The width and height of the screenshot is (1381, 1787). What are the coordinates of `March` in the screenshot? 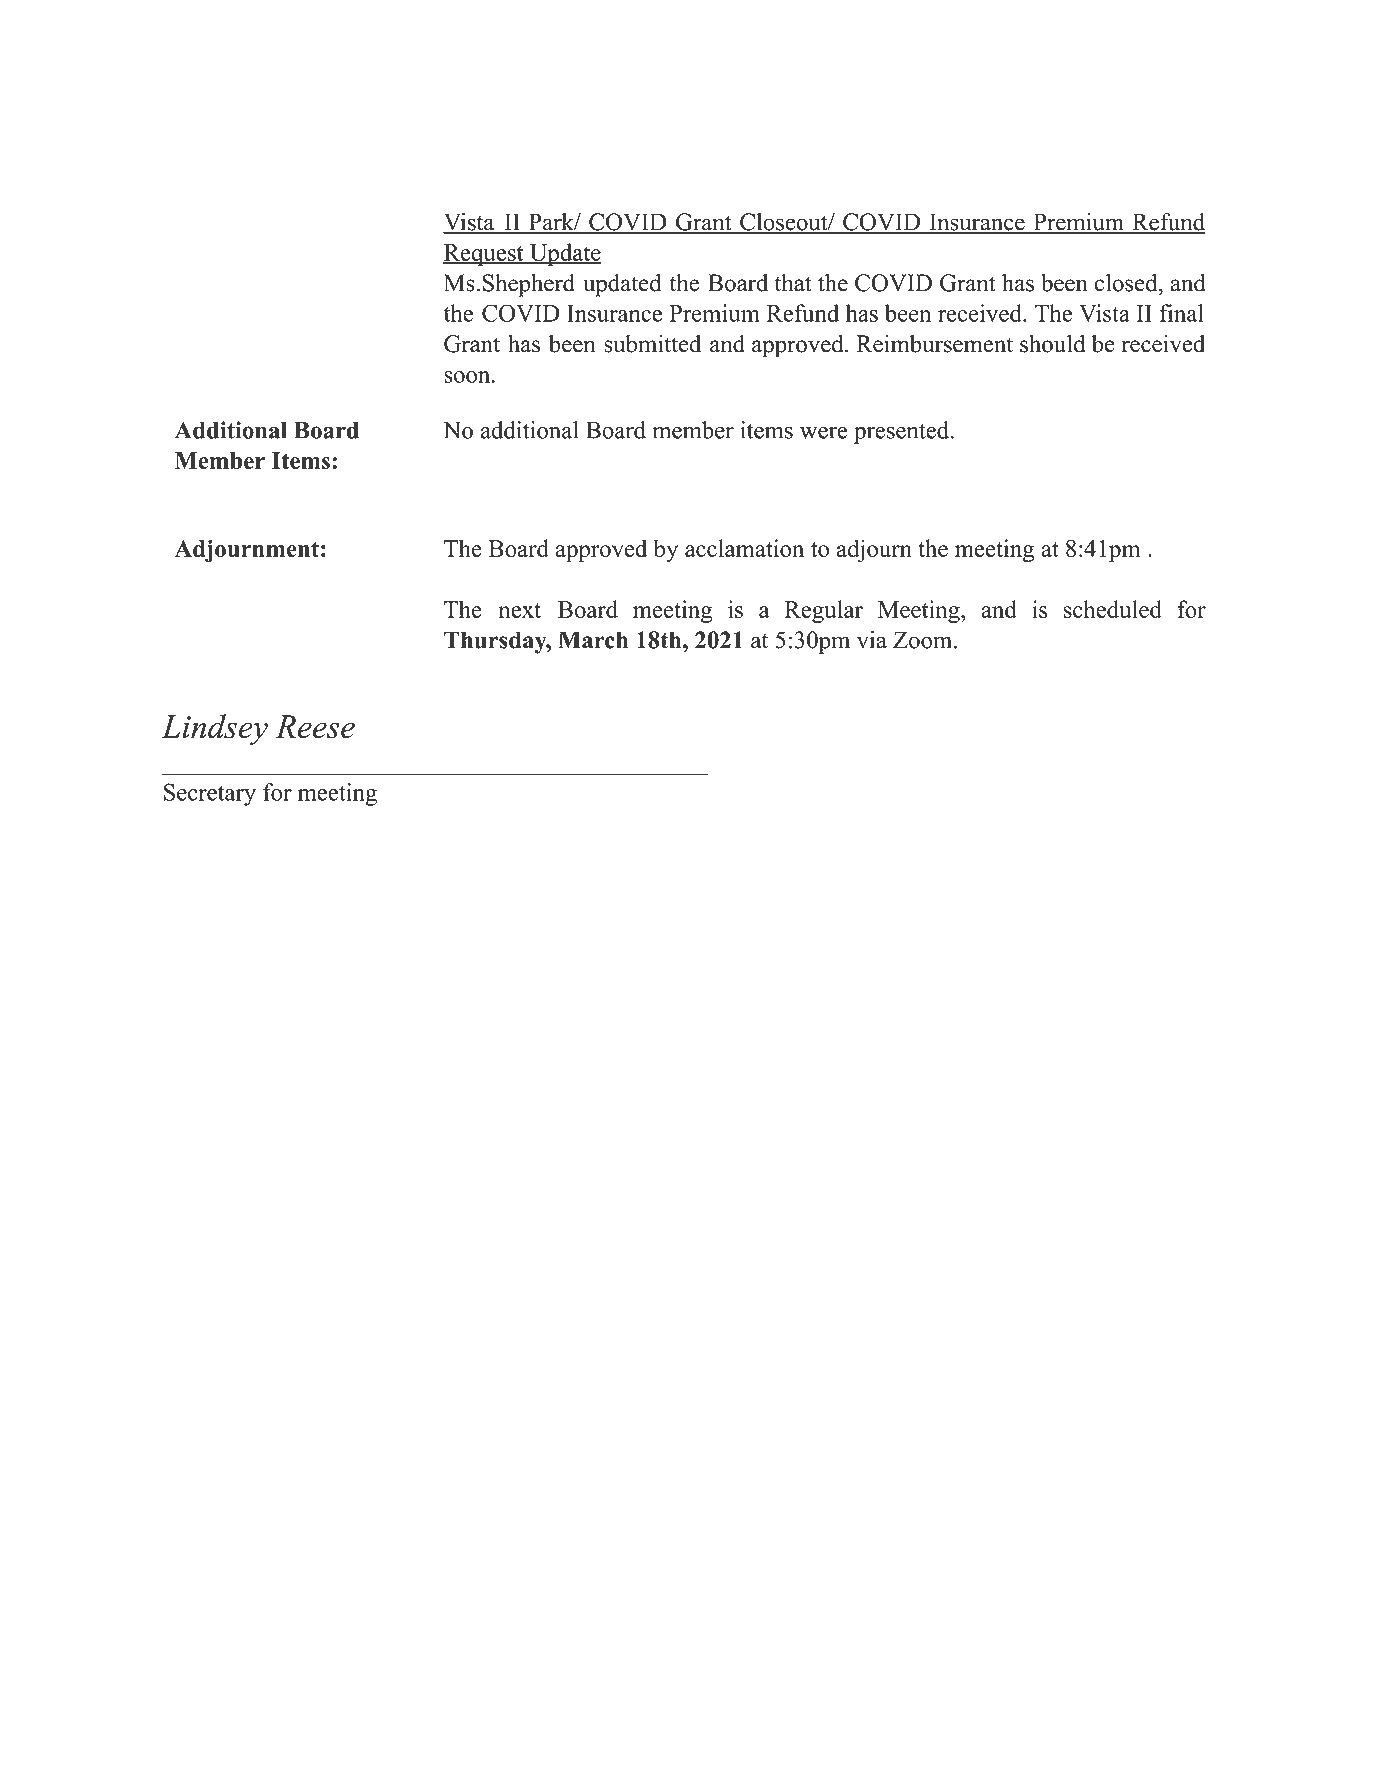 It's located at (593, 640).
